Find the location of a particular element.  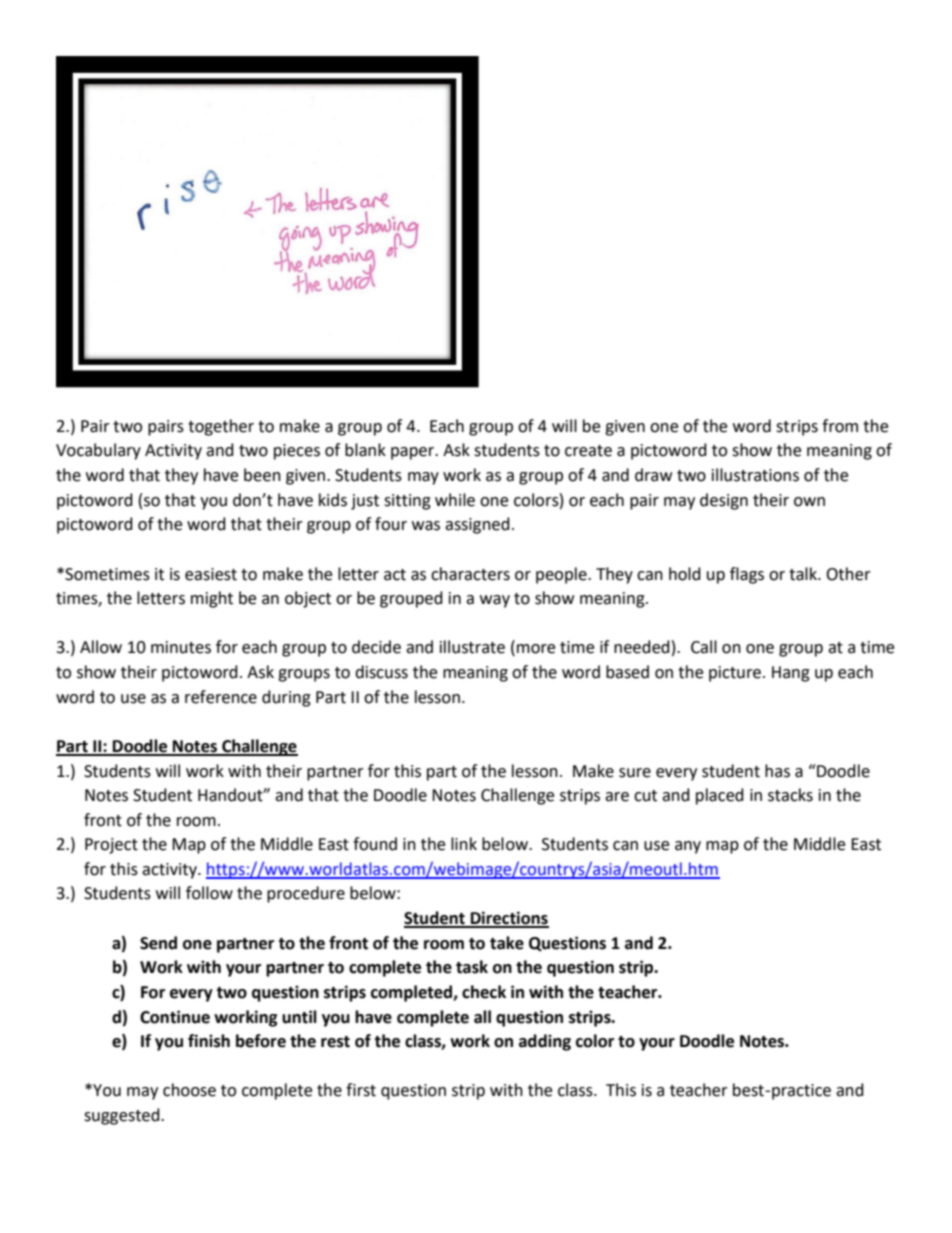

together is located at coordinates (221, 427).
